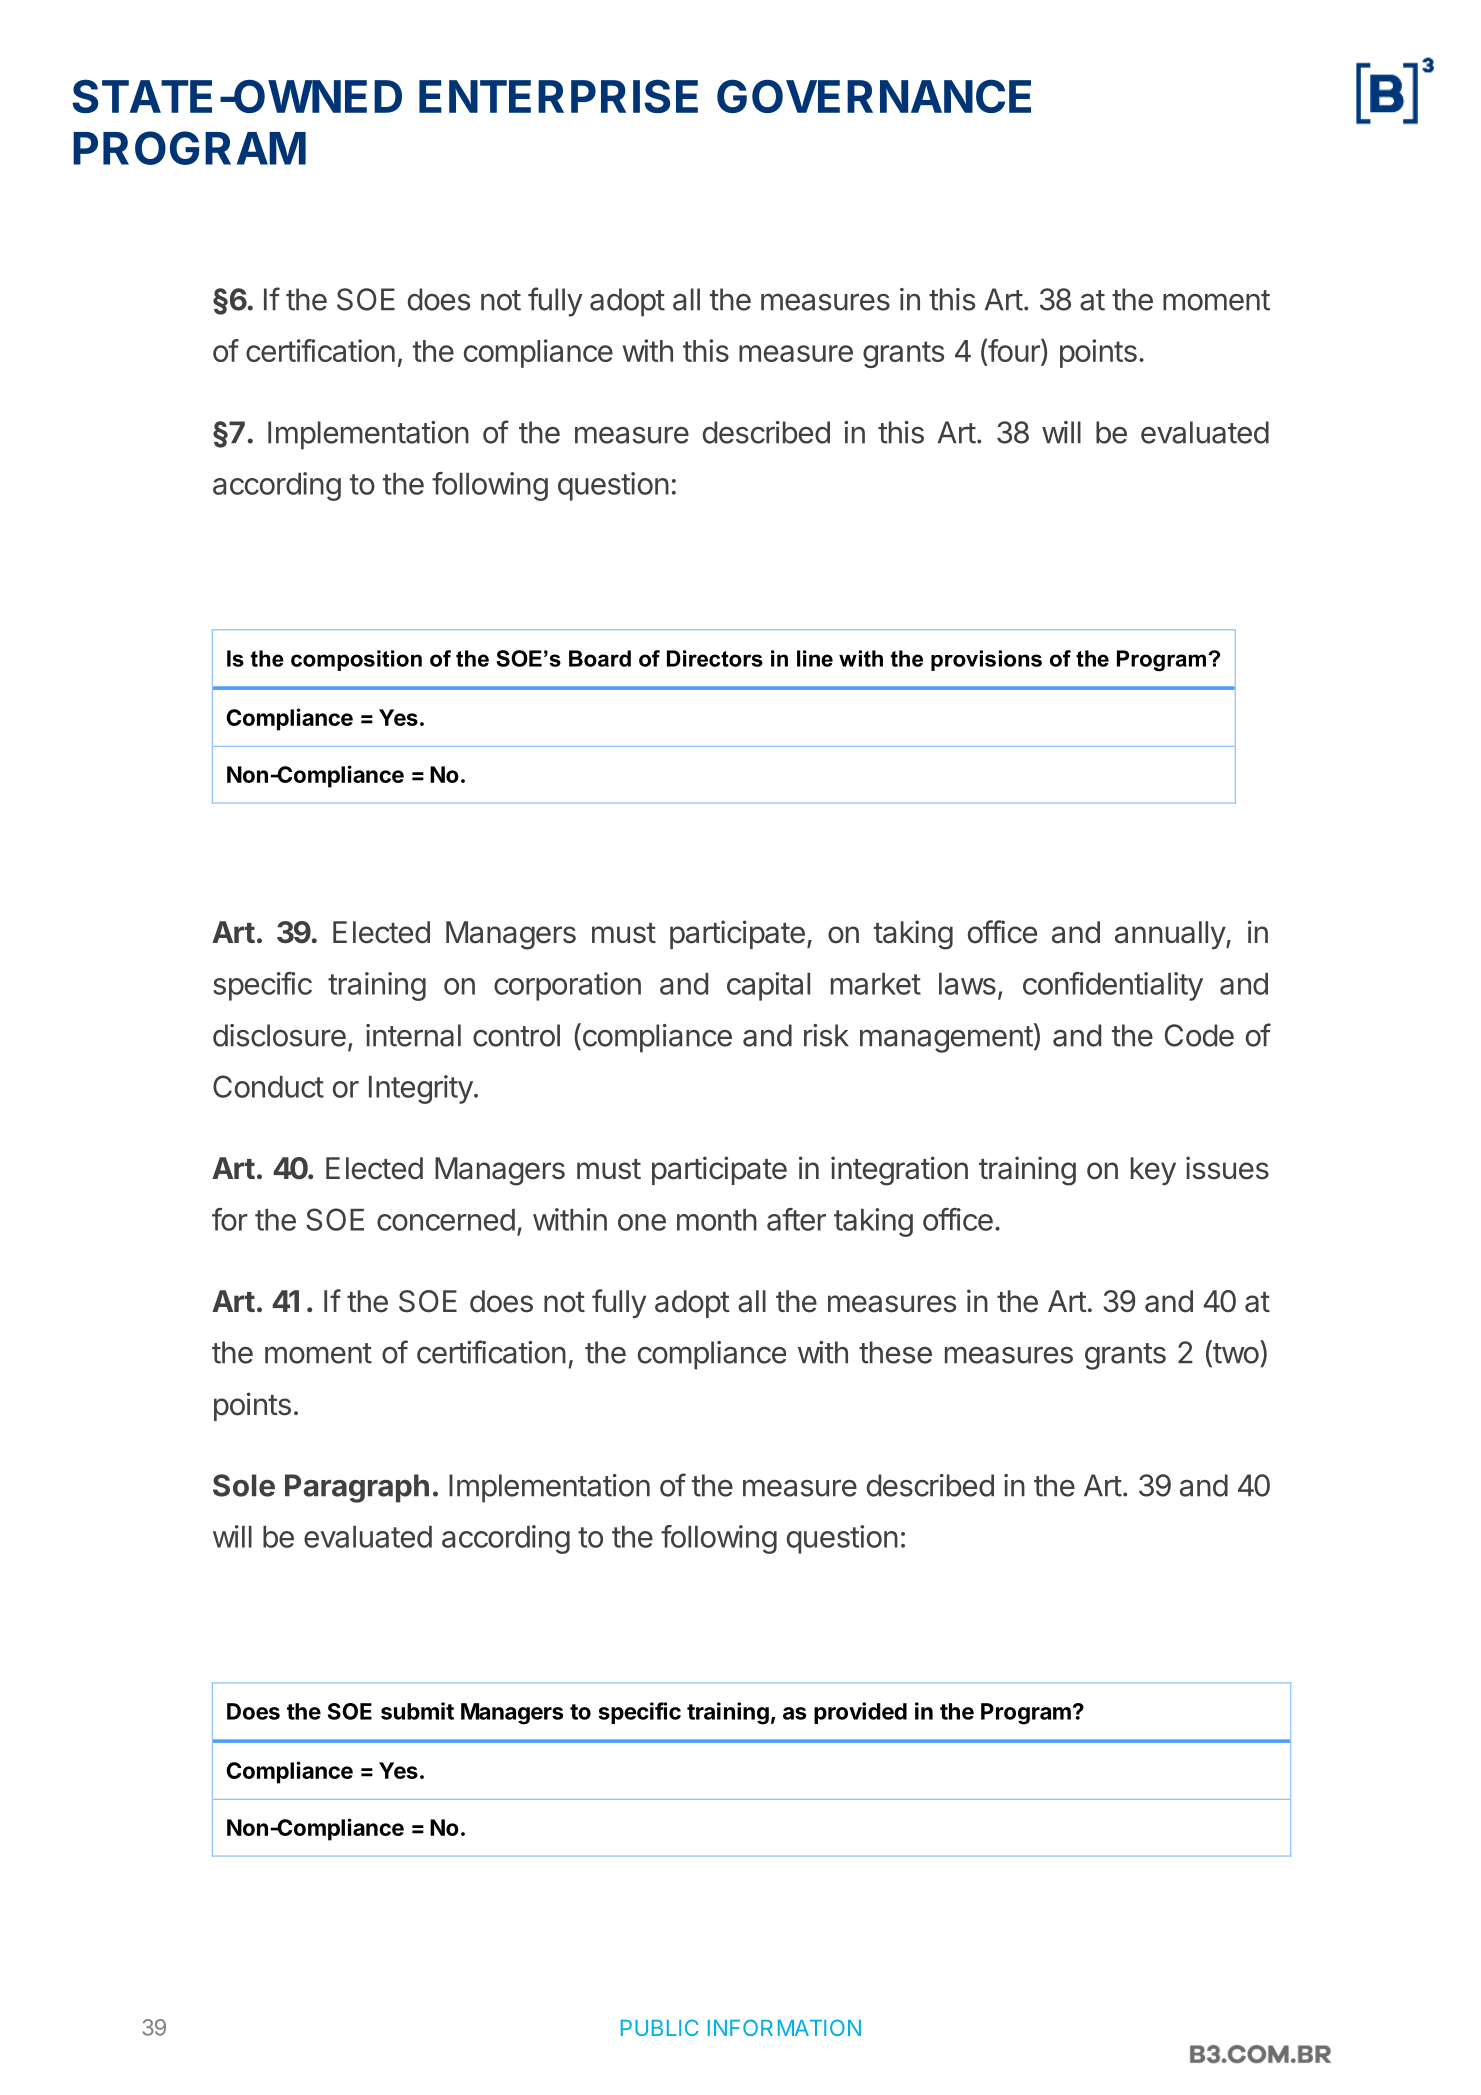 The width and height of the screenshot is (1481, 2095). Describe the element at coordinates (874, 96) in the screenshot. I see `GOVERNANCE` at that location.
